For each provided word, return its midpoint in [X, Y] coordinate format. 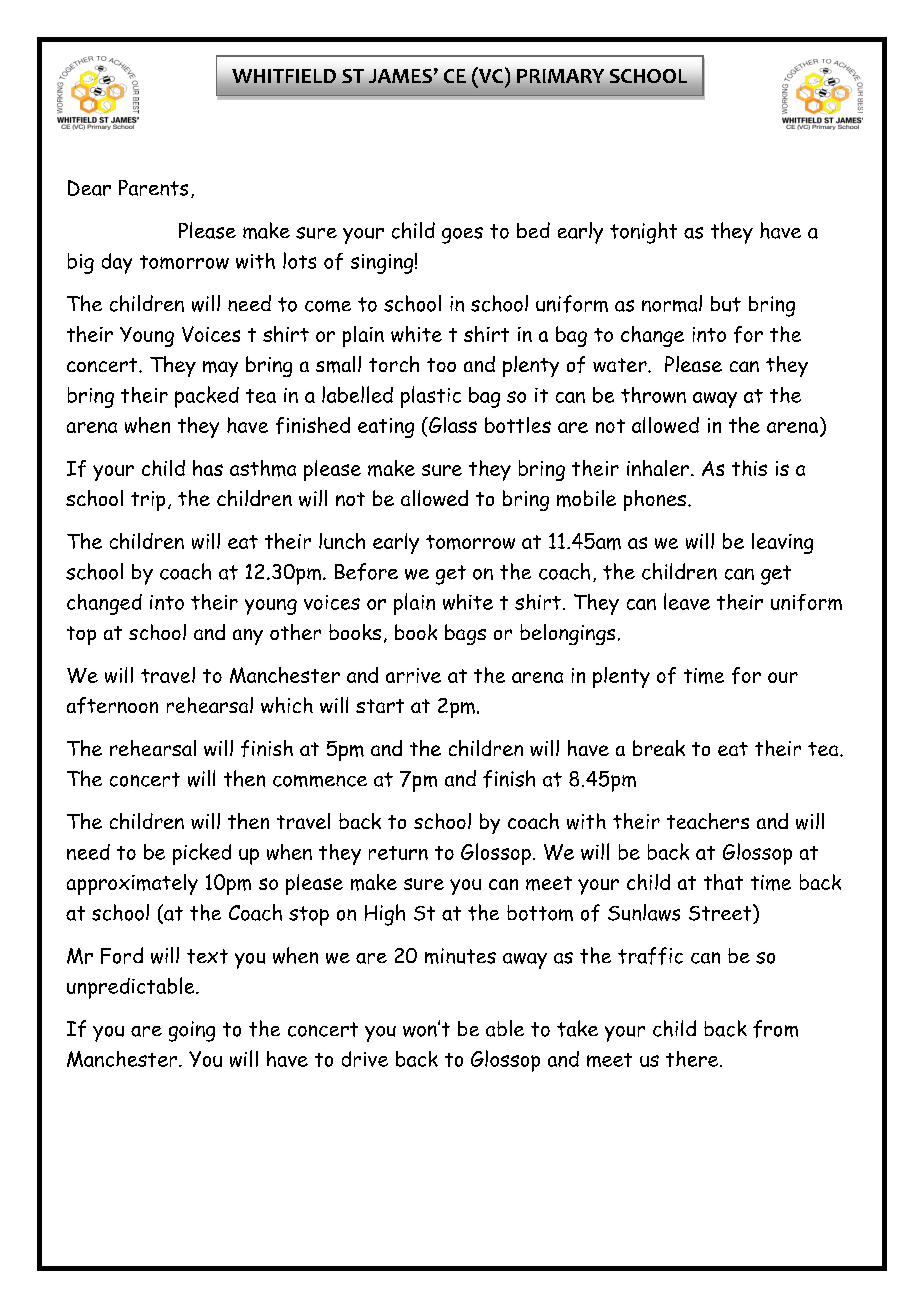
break [659, 748]
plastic [431, 397]
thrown [653, 395]
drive [365, 1059]
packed [207, 397]
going [192, 1031]
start [380, 706]
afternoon [112, 705]
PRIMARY [560, 76]
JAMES [400, 76]
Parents [153, 188]
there [692, 1059]
